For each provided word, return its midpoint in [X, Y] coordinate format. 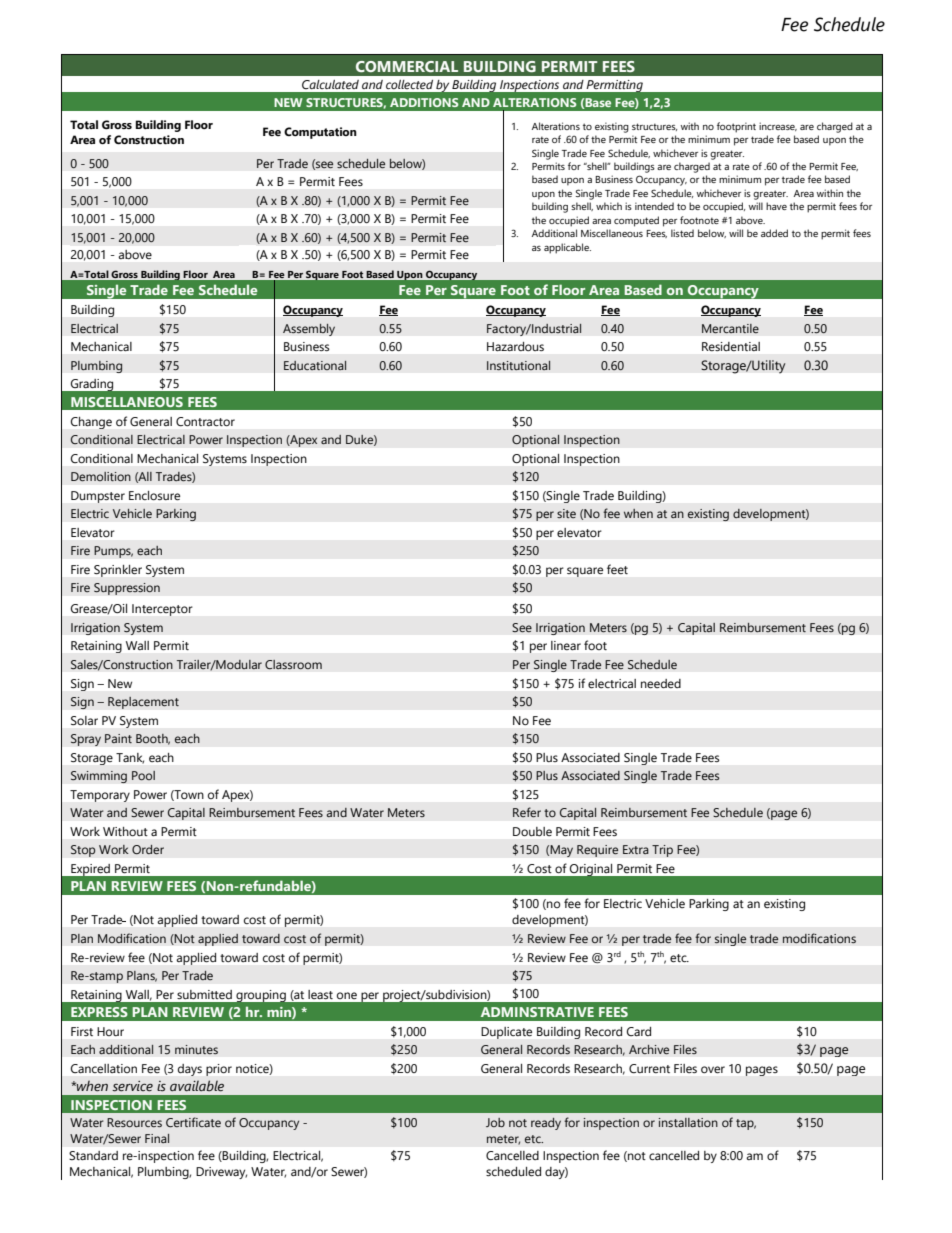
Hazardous [515, 346]
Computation [320, 133]
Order [148, 849]
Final [157, 1138]
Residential [731, 346]
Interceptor [162, 610]
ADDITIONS [424, 102]
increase [778, 126]
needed [661, 684]
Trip [662, 851]
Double [532, 832]
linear [566, 645]
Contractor [205, 422]
